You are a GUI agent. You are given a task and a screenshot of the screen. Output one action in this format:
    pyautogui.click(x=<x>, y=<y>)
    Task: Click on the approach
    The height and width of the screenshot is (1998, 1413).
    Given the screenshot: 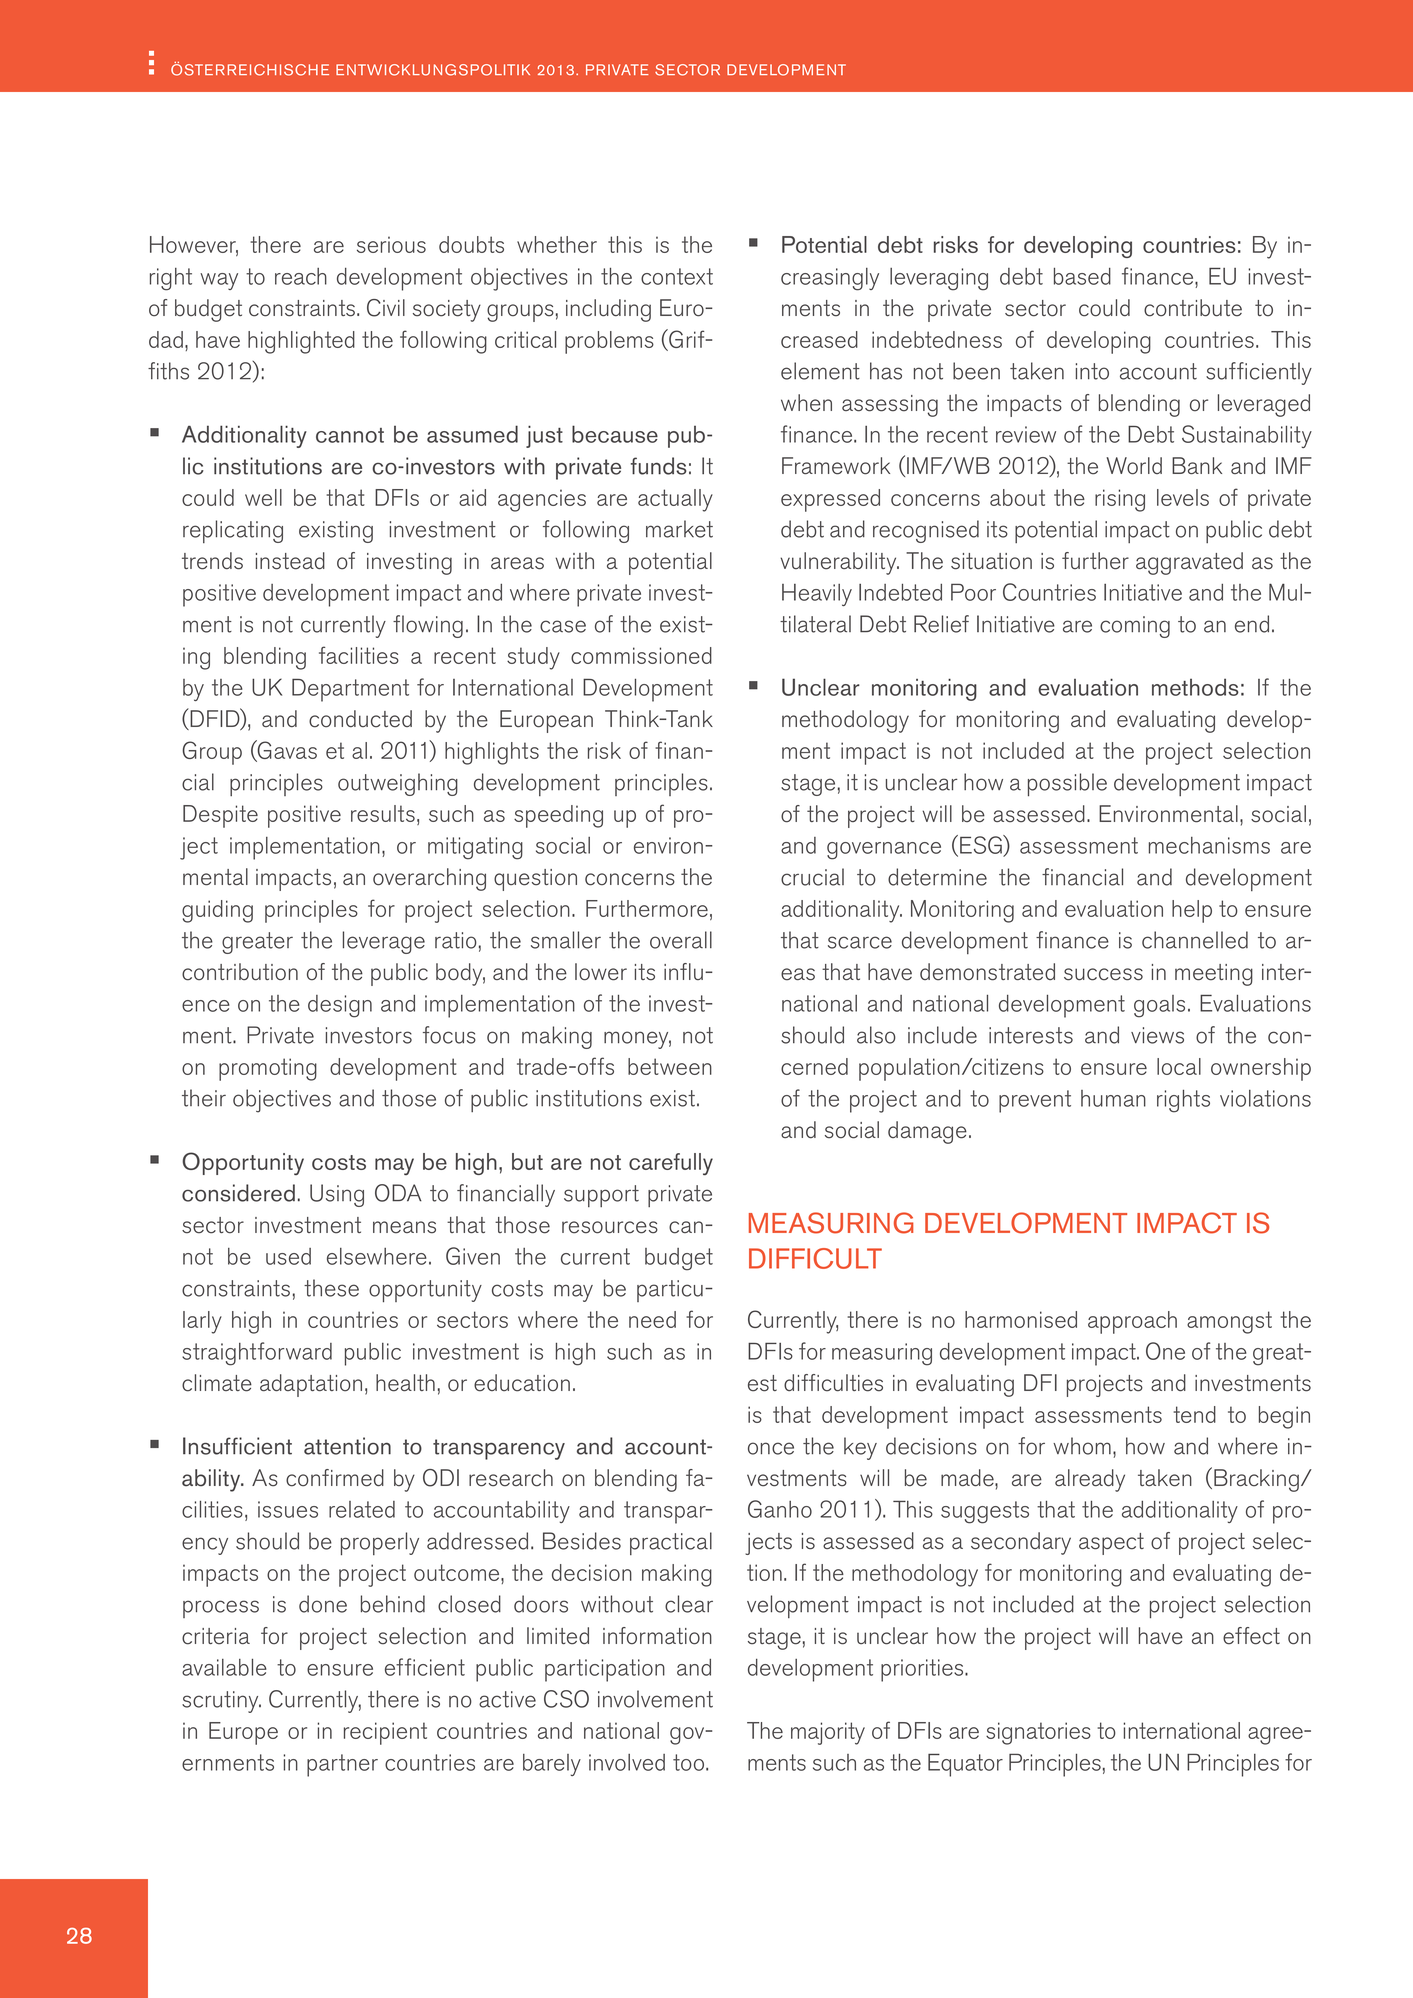 What is the action you would take?
    pyautogui.click(x=1132, y=1322)
